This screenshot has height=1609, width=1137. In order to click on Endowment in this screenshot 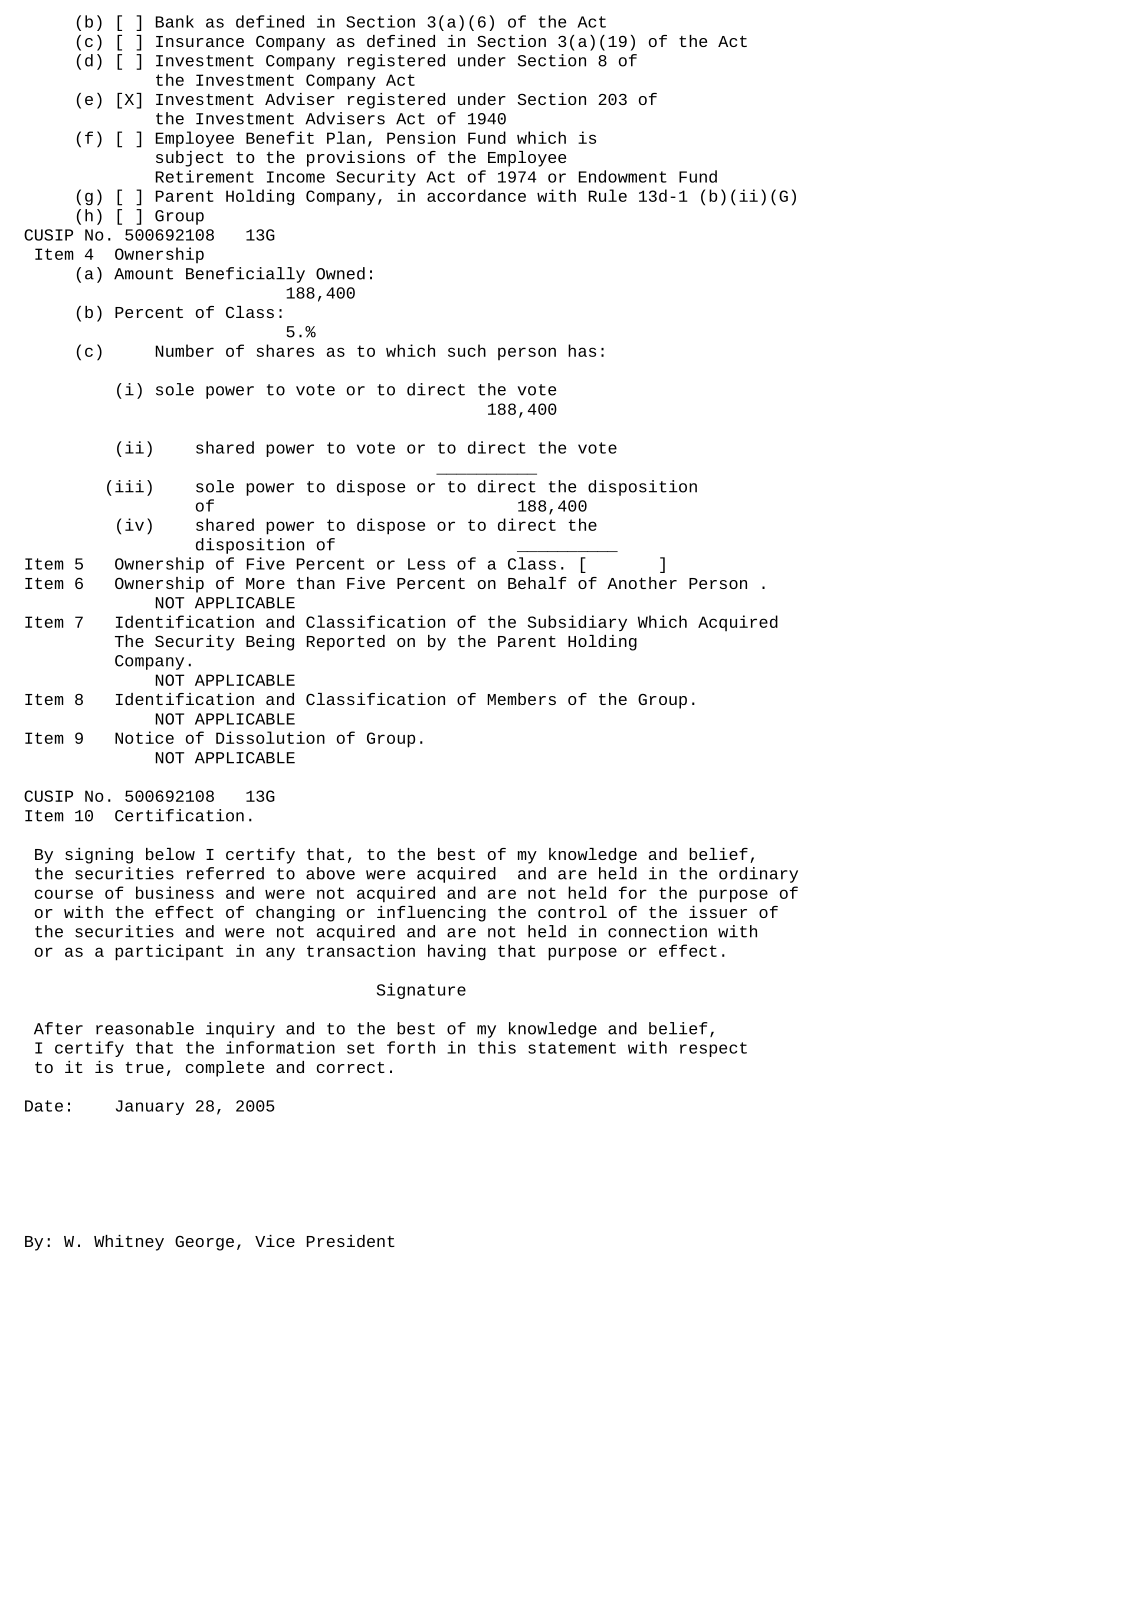, I will do `click(623, 176)`.
